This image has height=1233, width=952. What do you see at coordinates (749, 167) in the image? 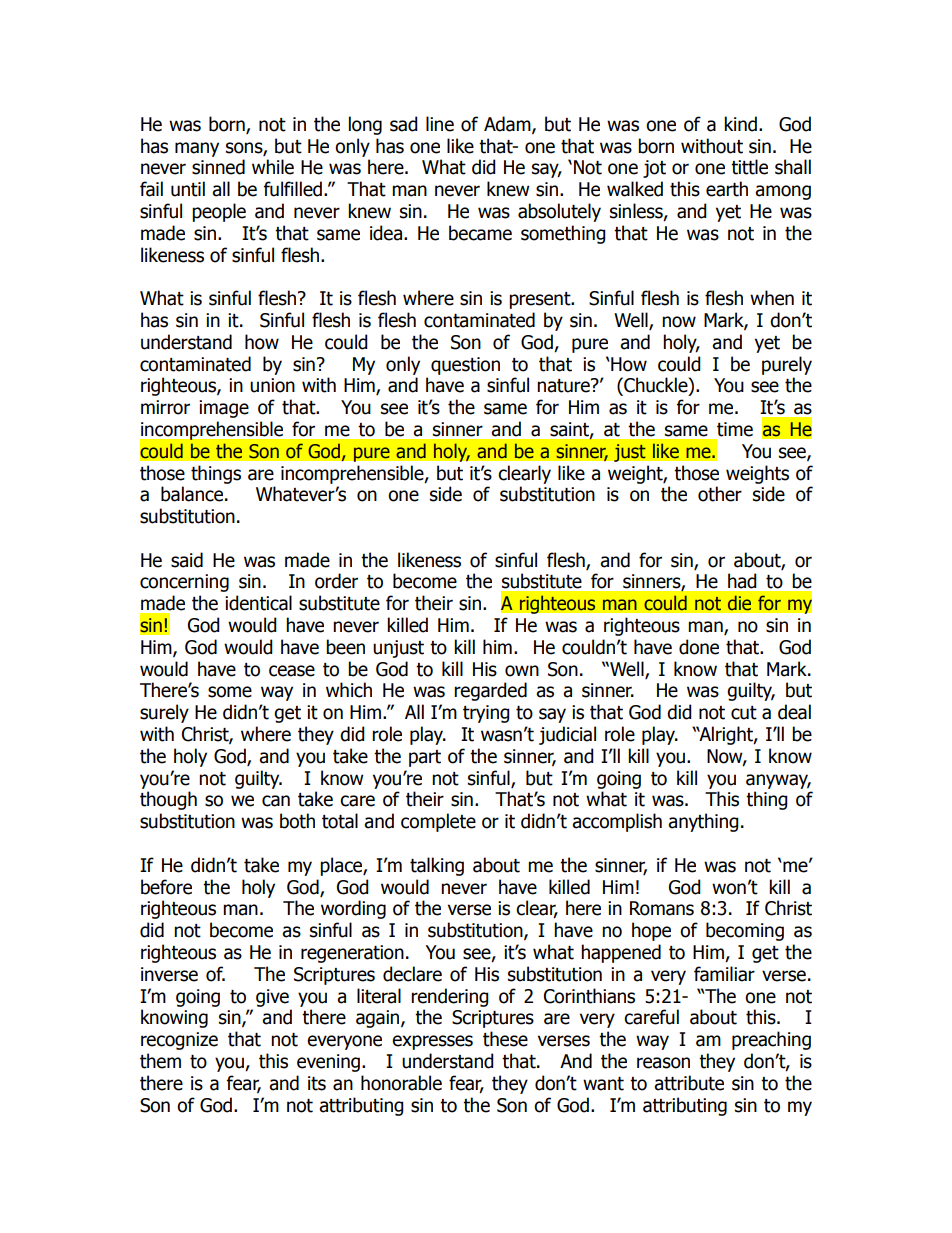
I see `tittle` at bounding box center [749, 167].
